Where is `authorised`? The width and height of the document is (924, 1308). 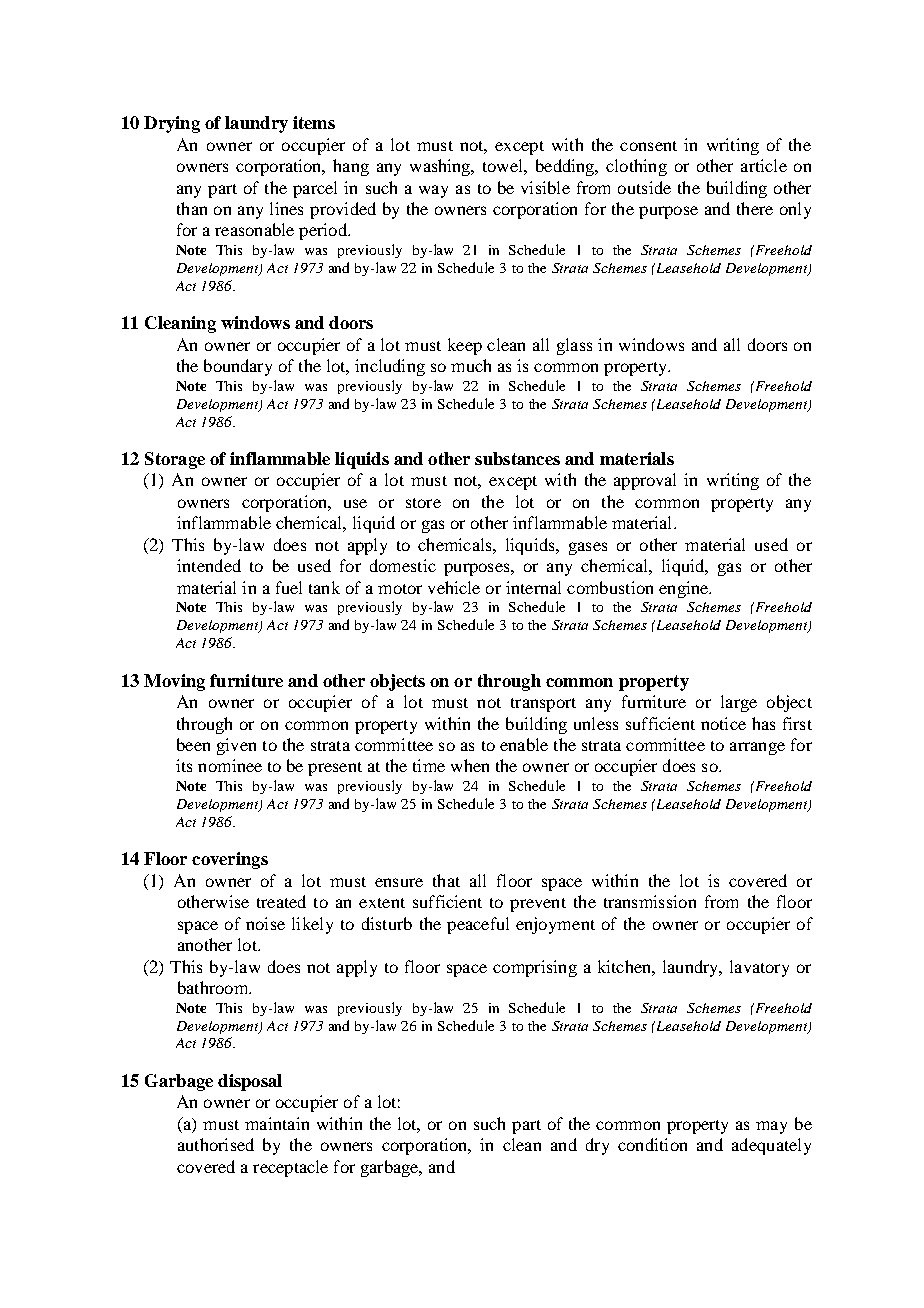
authorised is located at coordinates (216, 1144).
